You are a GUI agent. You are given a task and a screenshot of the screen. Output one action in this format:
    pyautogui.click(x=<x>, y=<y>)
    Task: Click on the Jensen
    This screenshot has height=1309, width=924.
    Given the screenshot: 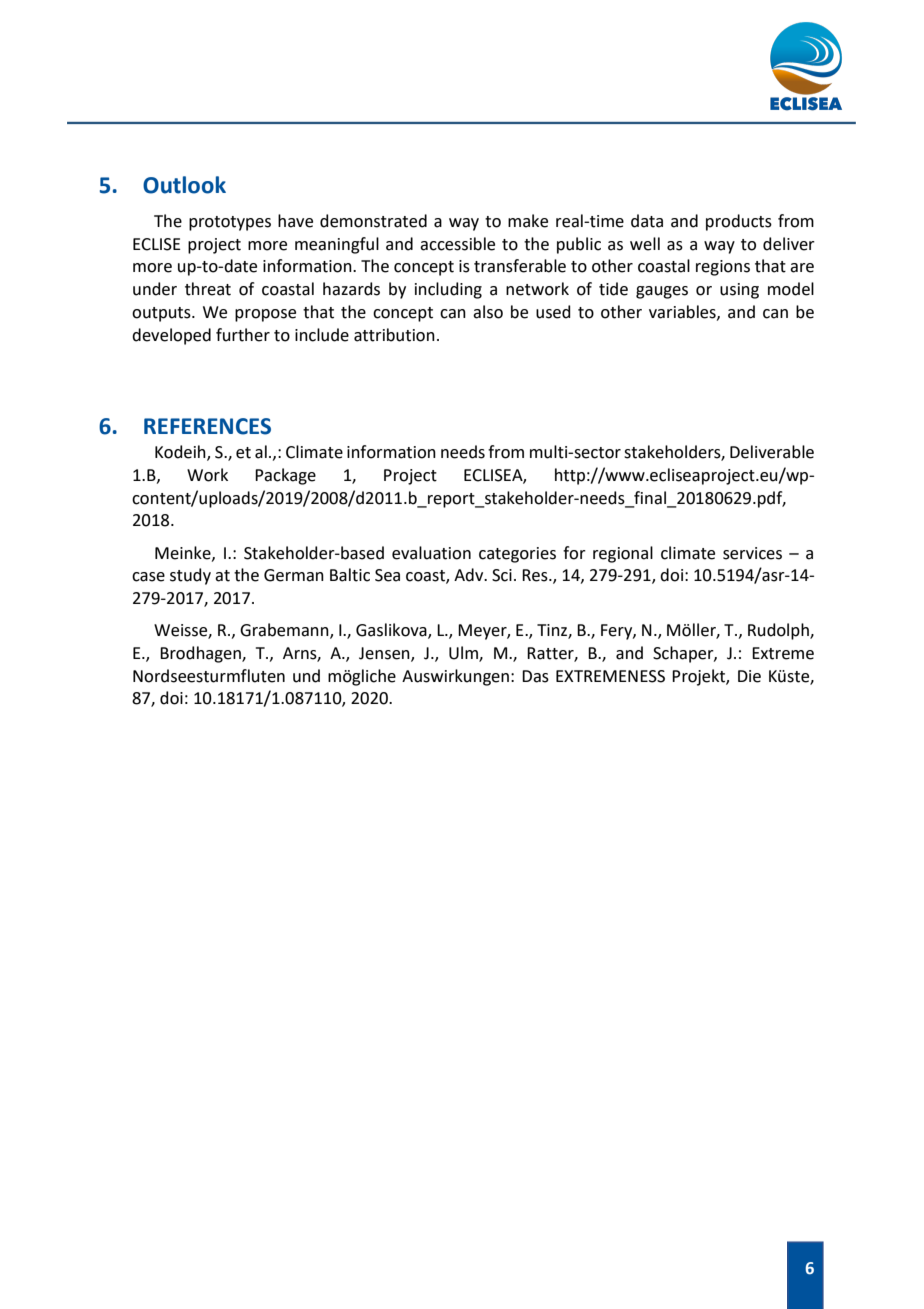 What is the action you would take?
    pyautogui.click(x=385, y=654)
